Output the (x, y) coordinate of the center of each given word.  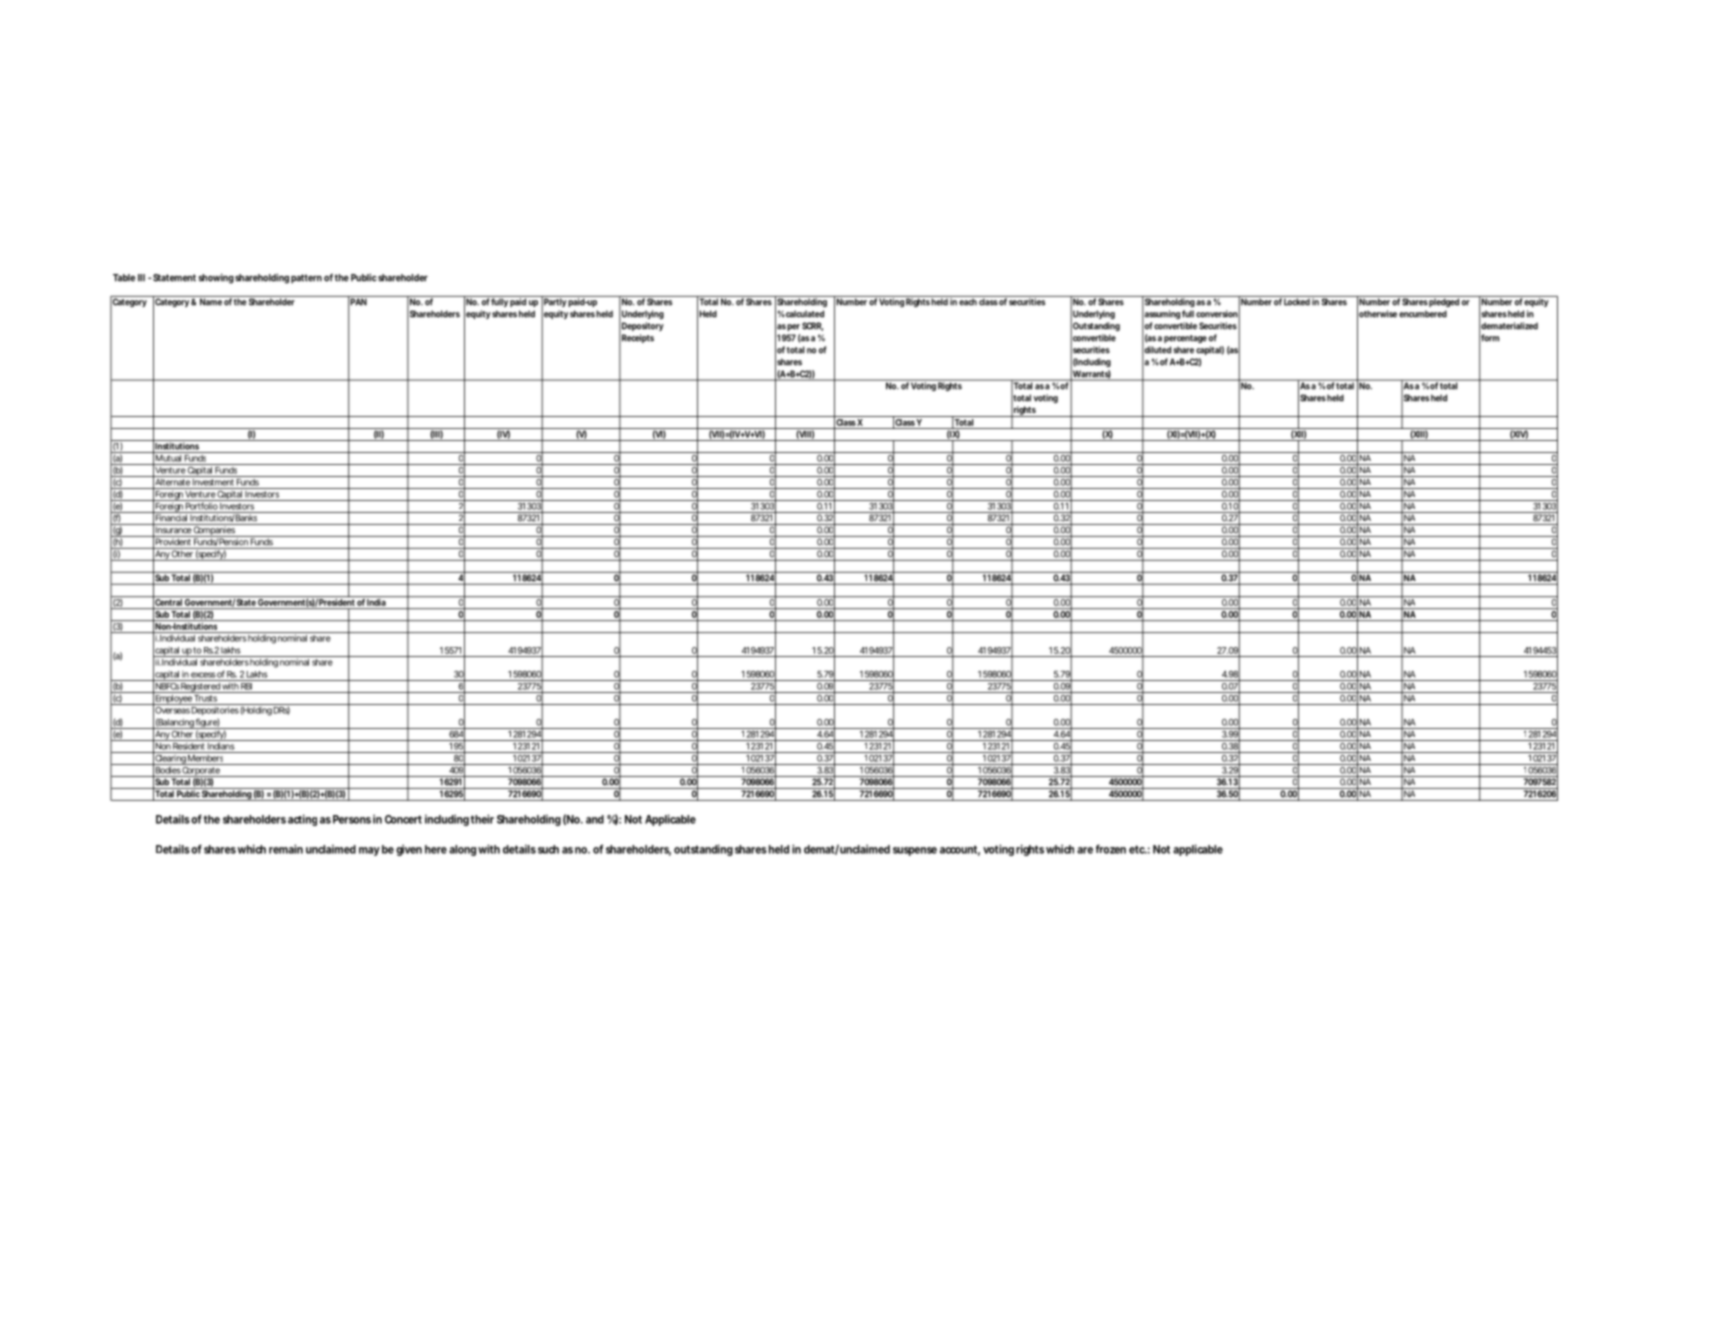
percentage (1185, 339)
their (482, 819)
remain (286, 849)
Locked (1296, 301)
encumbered (1423, 314)
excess (203, 675)
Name (210, 301)
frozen (1111, 849)
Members (205, 757)
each (967, 301)
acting (302, 820)
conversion (1217, 314)
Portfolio (201, 505)
